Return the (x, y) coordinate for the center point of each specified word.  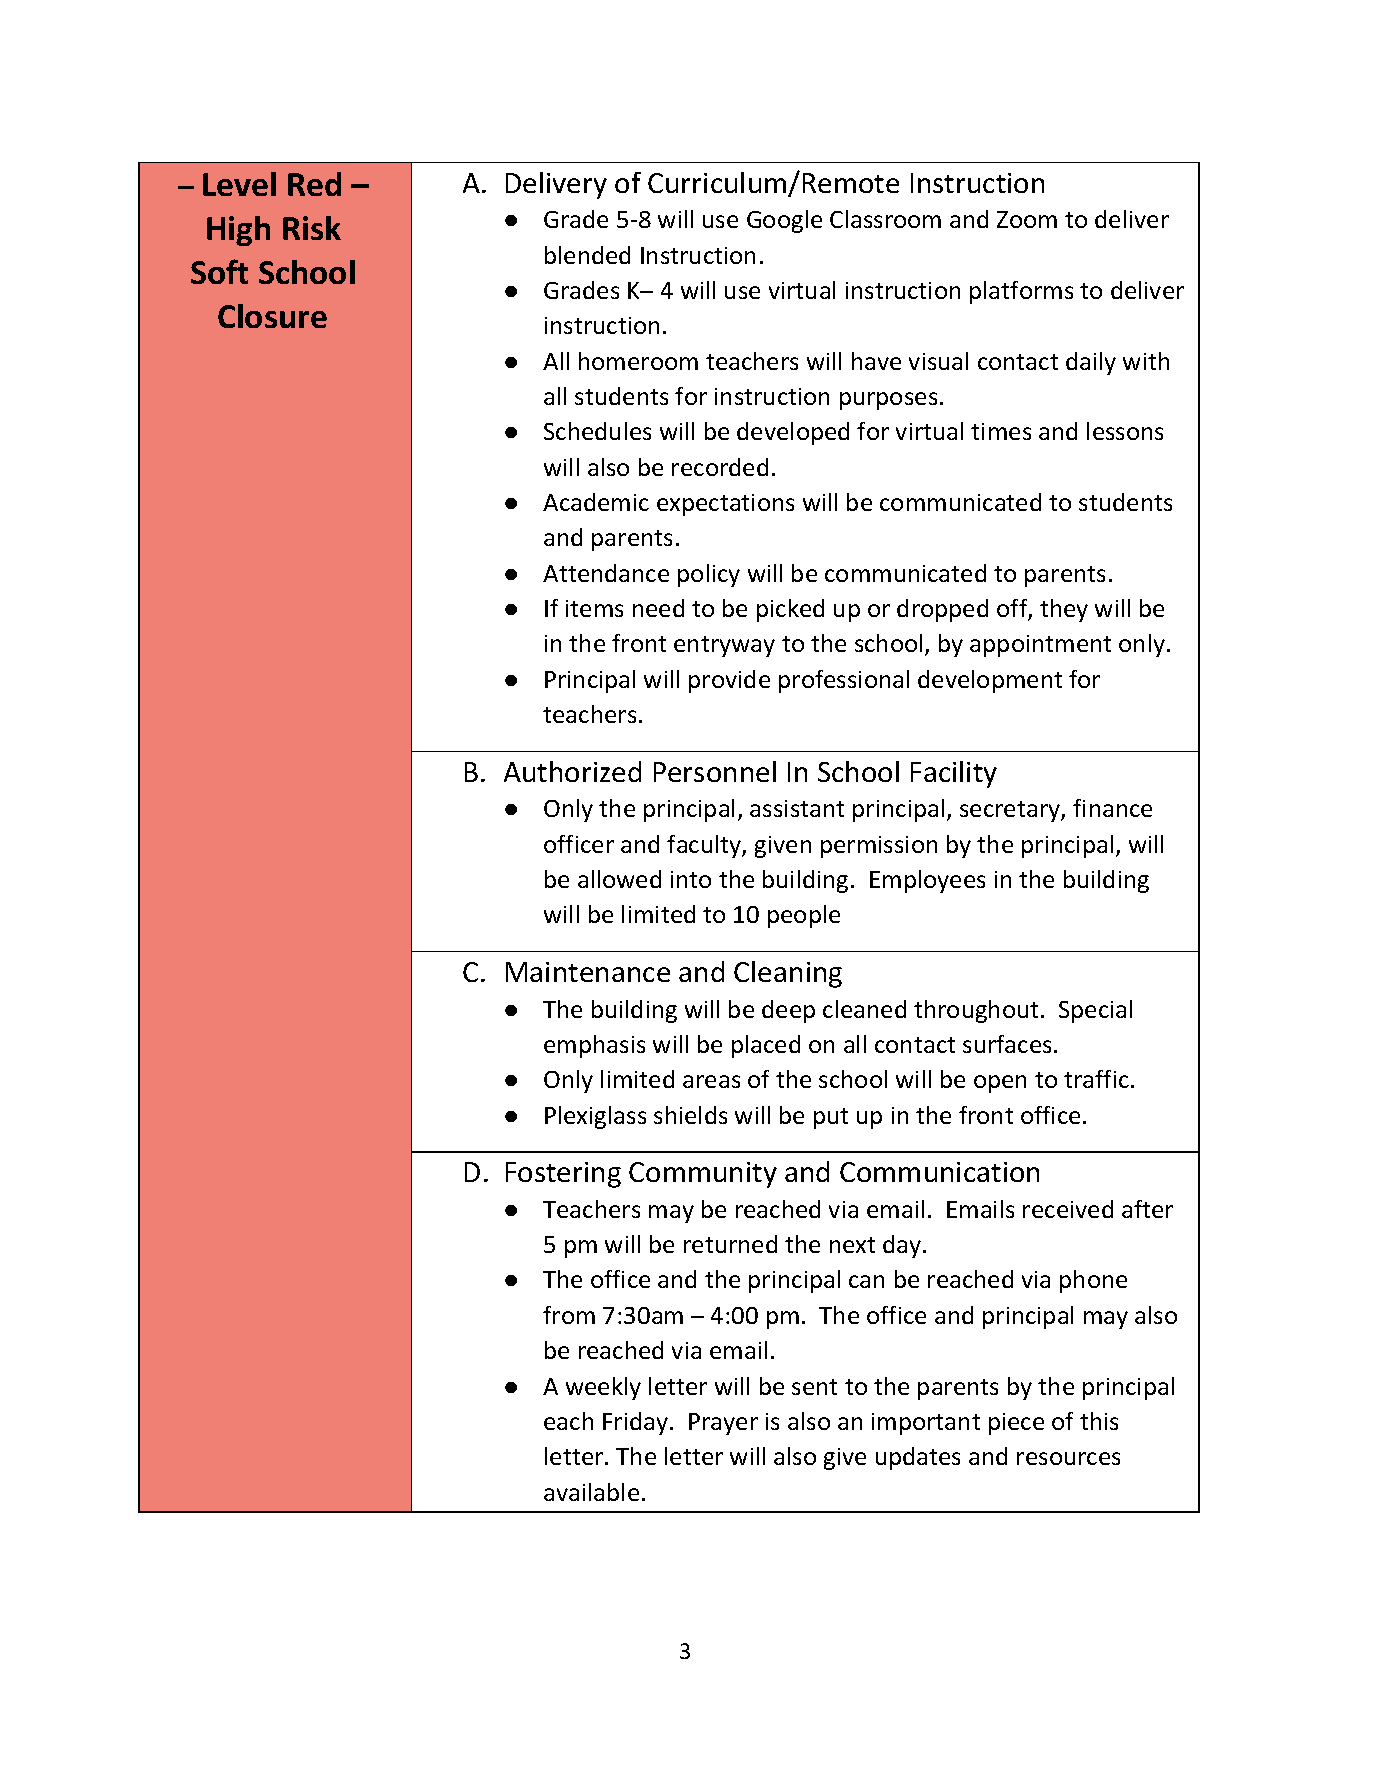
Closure (272, 316)
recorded (720, 467)
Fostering (563, 1175)
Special (1095, 1011)
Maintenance (588, 972)
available (591, 1492)
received (1068, 1209)
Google (784, 221)
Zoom (1027, 219)
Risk (312, 228)
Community (703, 1175)
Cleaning (788, 974)
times (1001, 431)
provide (729, 681)
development (990, 681)
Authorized (572, 771)
